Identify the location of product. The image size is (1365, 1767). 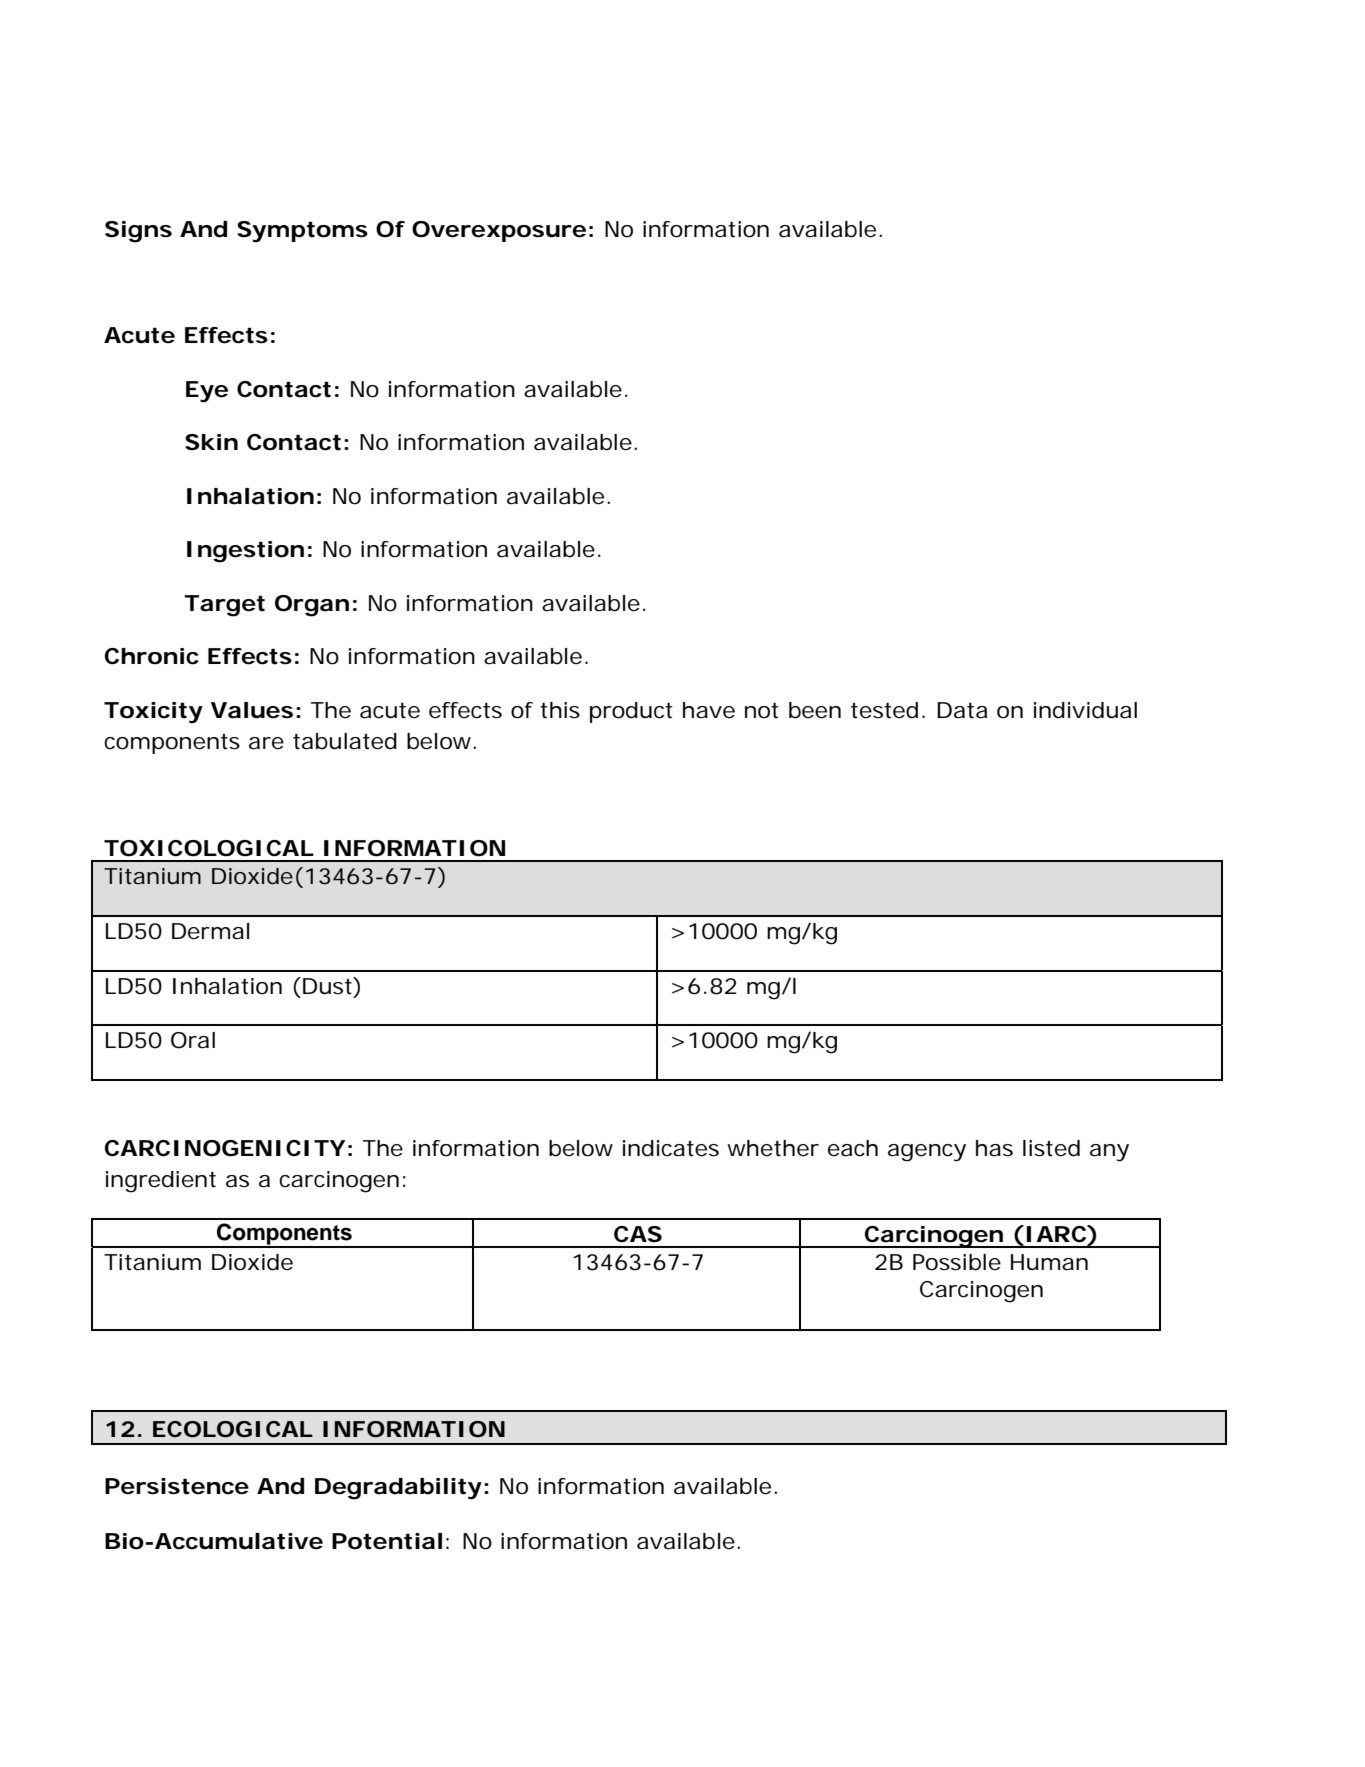
(631, 712).
